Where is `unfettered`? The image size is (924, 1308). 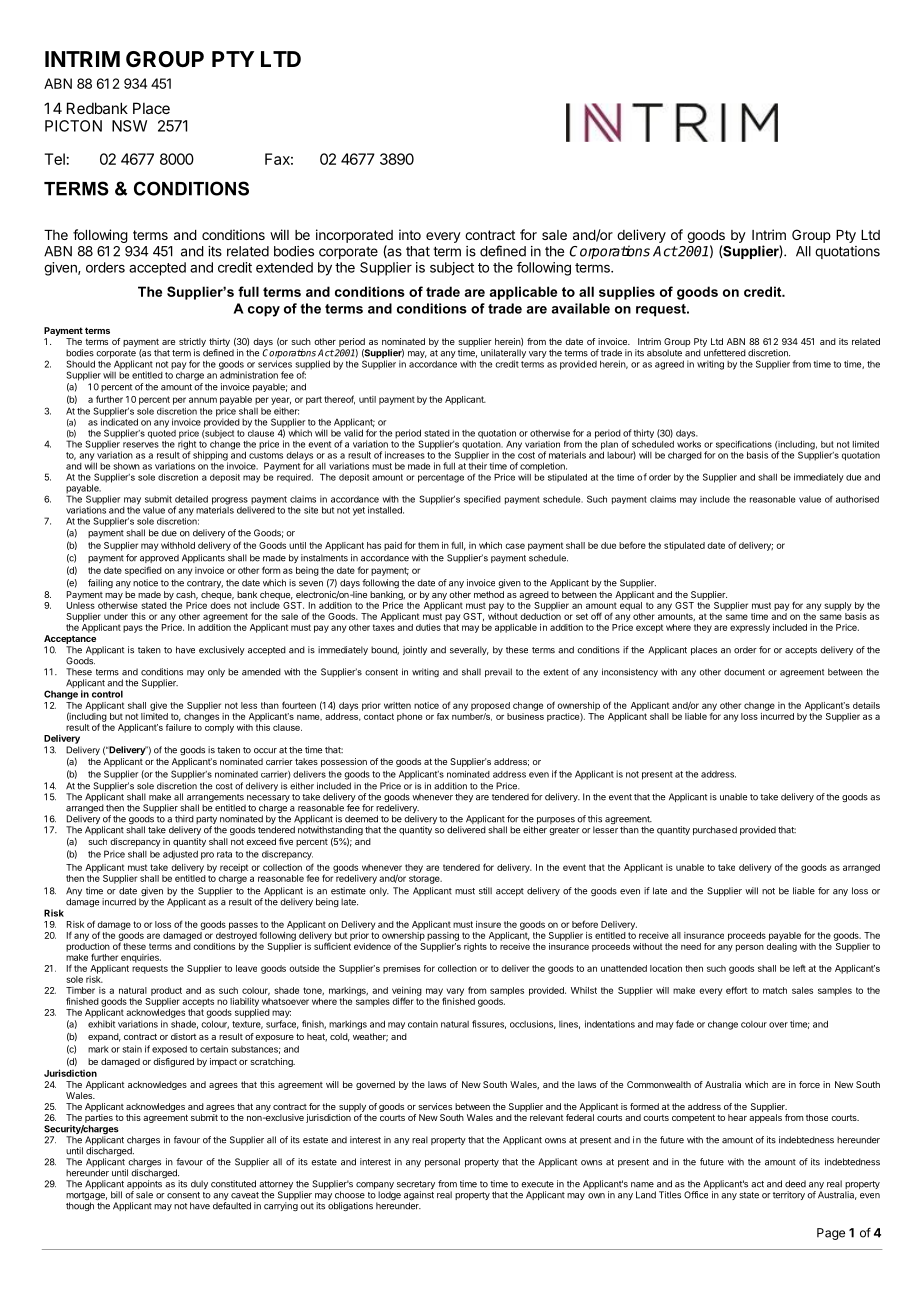
unfettered is located at coordinates (725, 353).
